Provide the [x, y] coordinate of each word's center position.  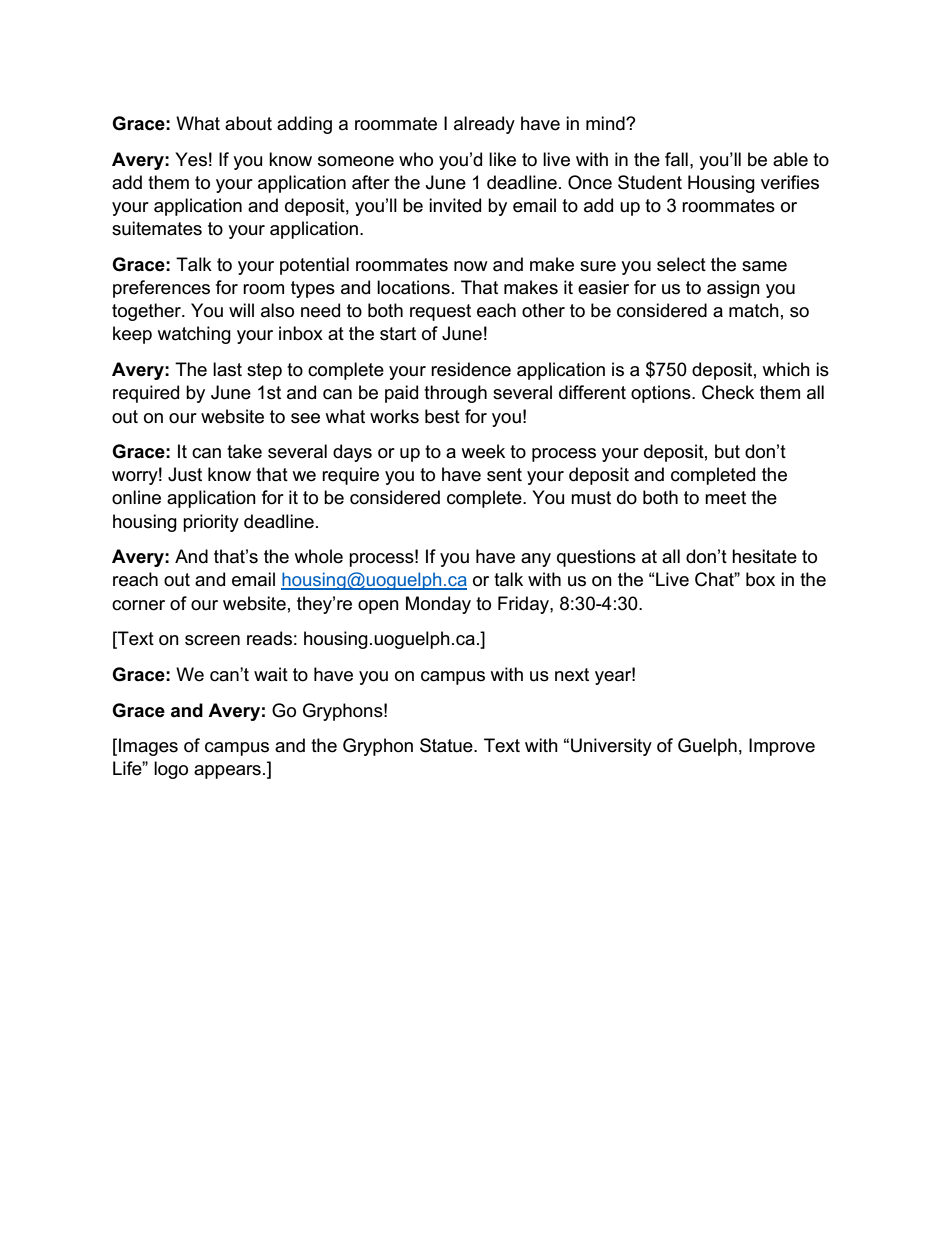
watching [194, 335]
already [484, 125]
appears [227, 772]
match [754, 310]
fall [676, 159]
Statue [447, 745]
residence [471, 369]
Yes [191, 159]
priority [211, 523]
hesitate [764, 556]
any [536, 560]
